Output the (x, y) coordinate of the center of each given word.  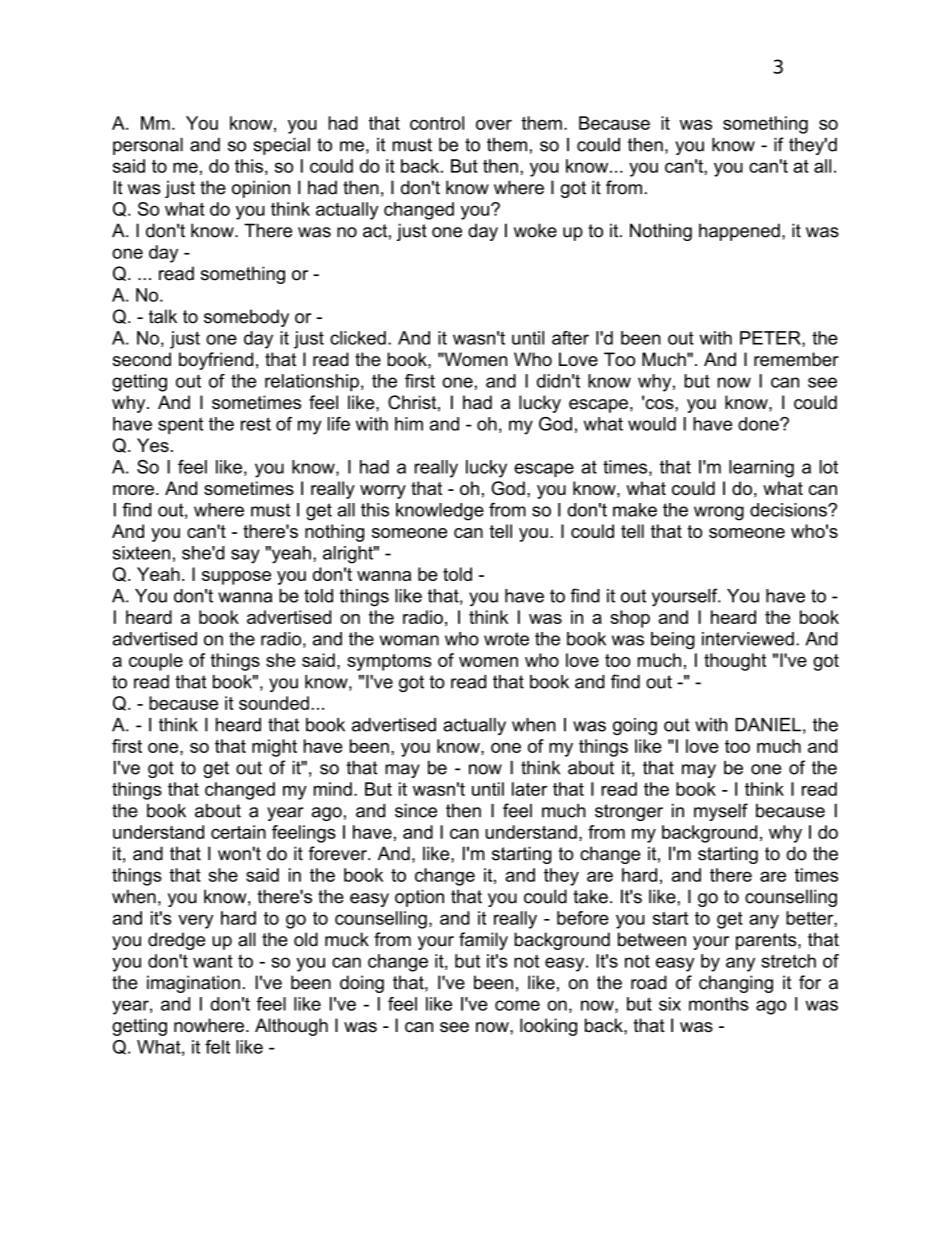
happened (739, 232)
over (494, 124)
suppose (236, 578)
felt (217, 1047)
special (281, 146)
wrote (506, 639)
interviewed (748, 639)
